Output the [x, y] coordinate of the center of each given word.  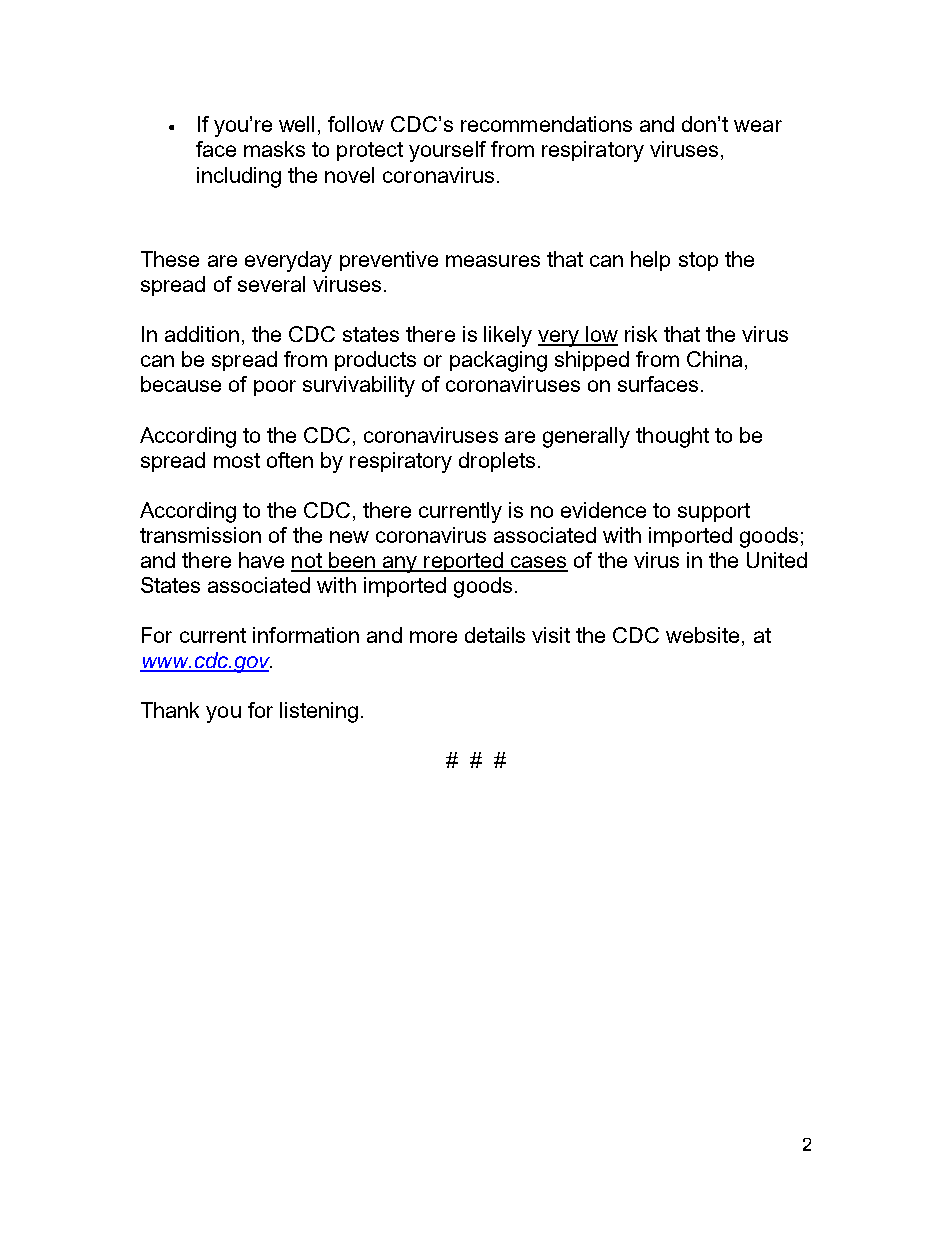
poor [275, 388]
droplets [497, 462]
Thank [170, 710]
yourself [447, 151]
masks [274, 149]
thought [672, 437]
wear [758, 126]
